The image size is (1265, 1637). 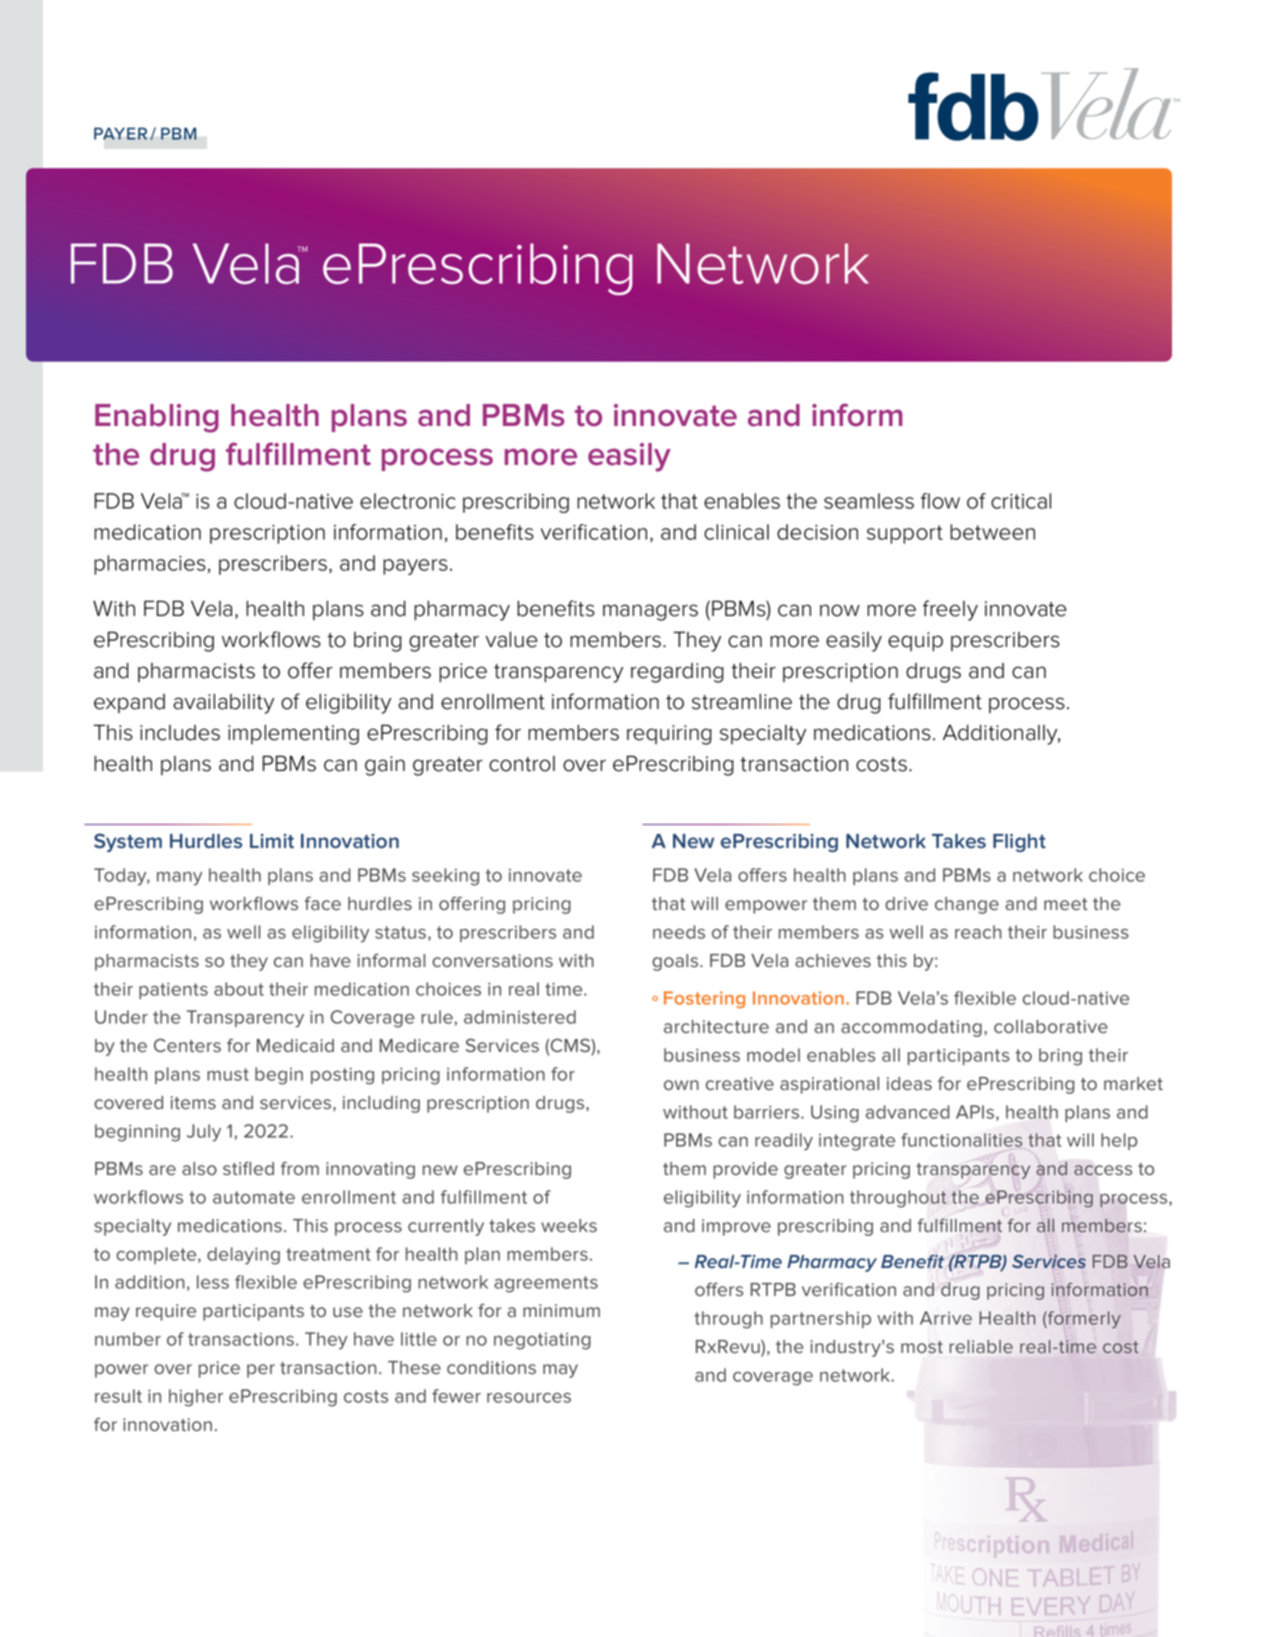 What do you see at coordinates (1021, 501) in the image?
I see `critical` at bounding box center [1021, 501].
